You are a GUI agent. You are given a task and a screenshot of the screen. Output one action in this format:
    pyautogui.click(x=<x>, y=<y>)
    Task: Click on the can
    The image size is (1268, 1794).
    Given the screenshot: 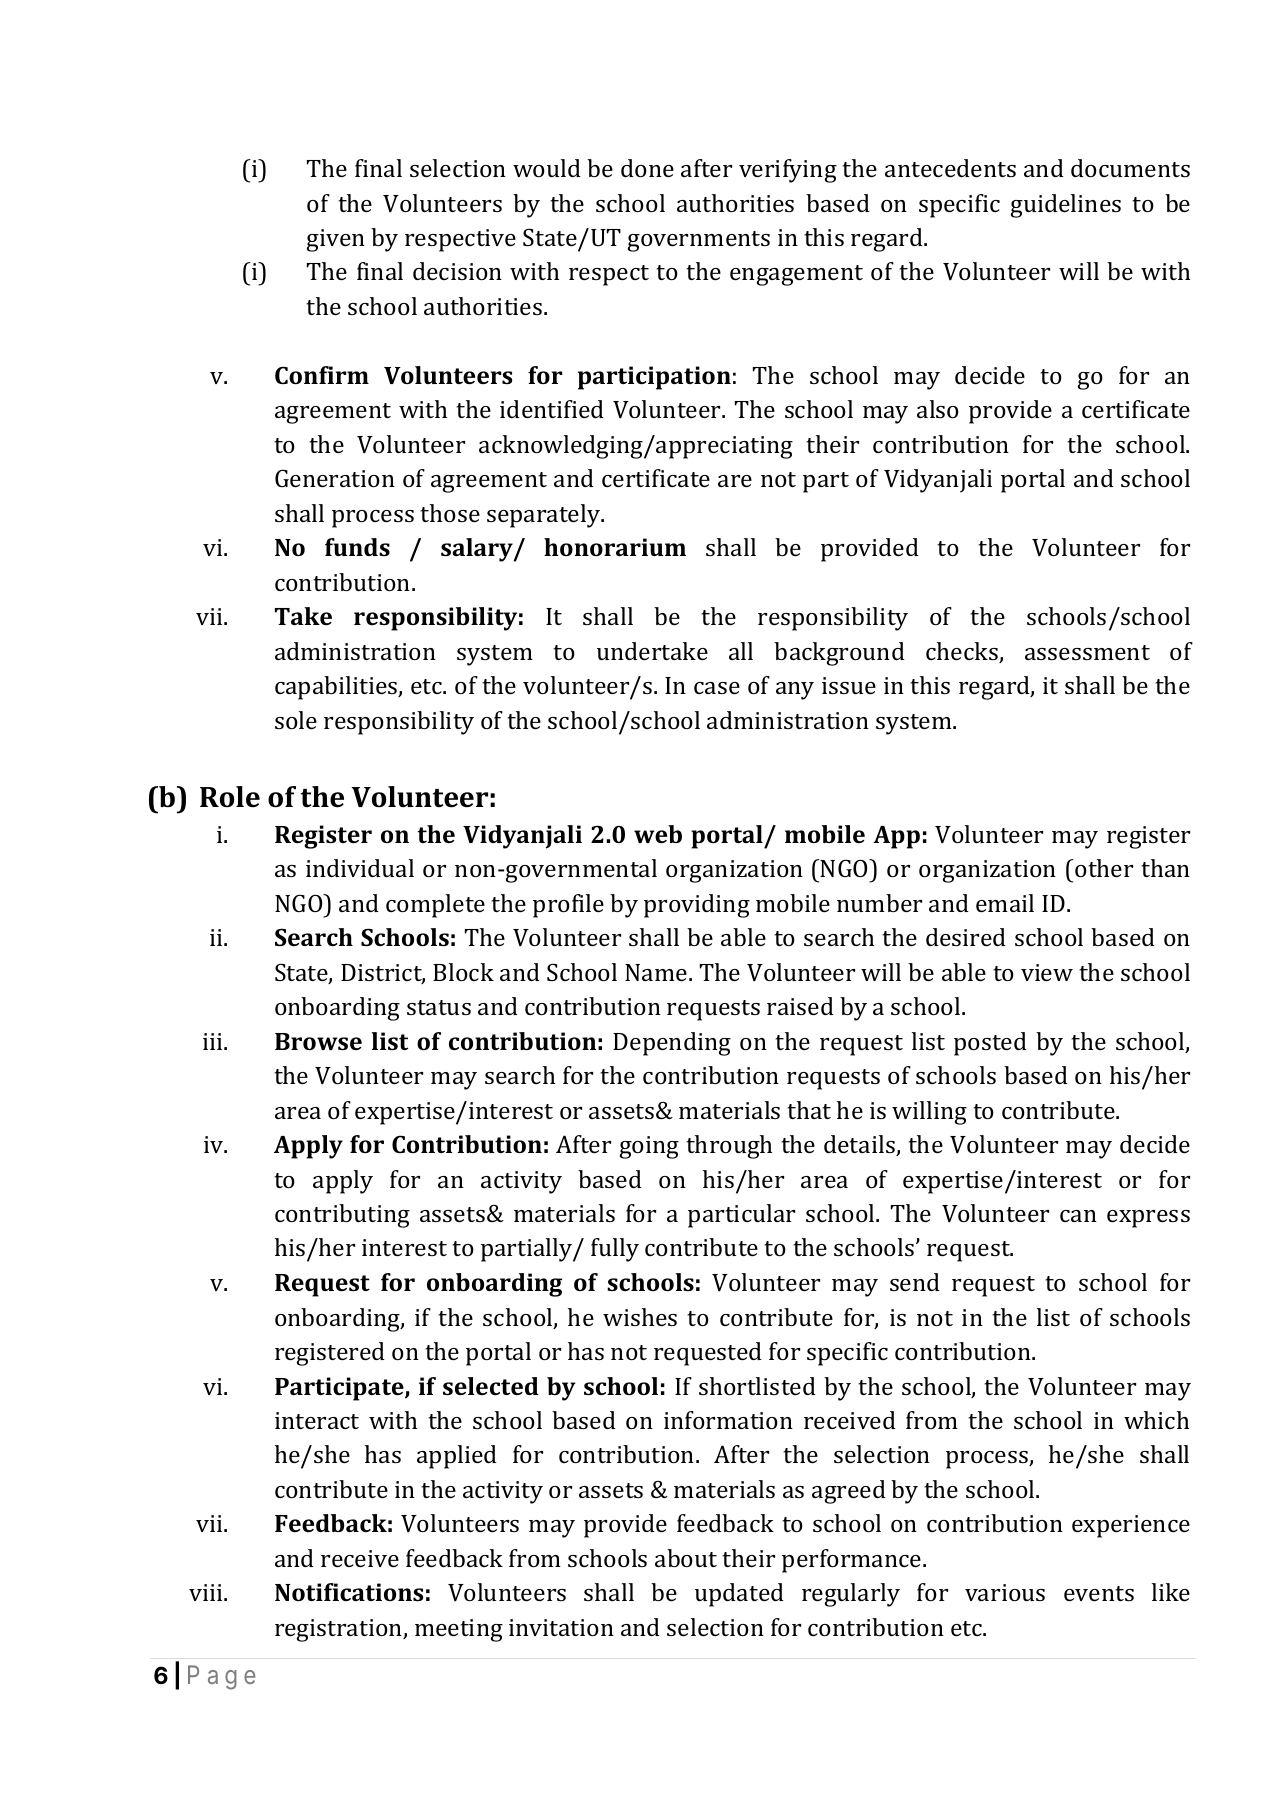 What is the action you would take?
    pyautogui.click(x=1078, y=1216)
